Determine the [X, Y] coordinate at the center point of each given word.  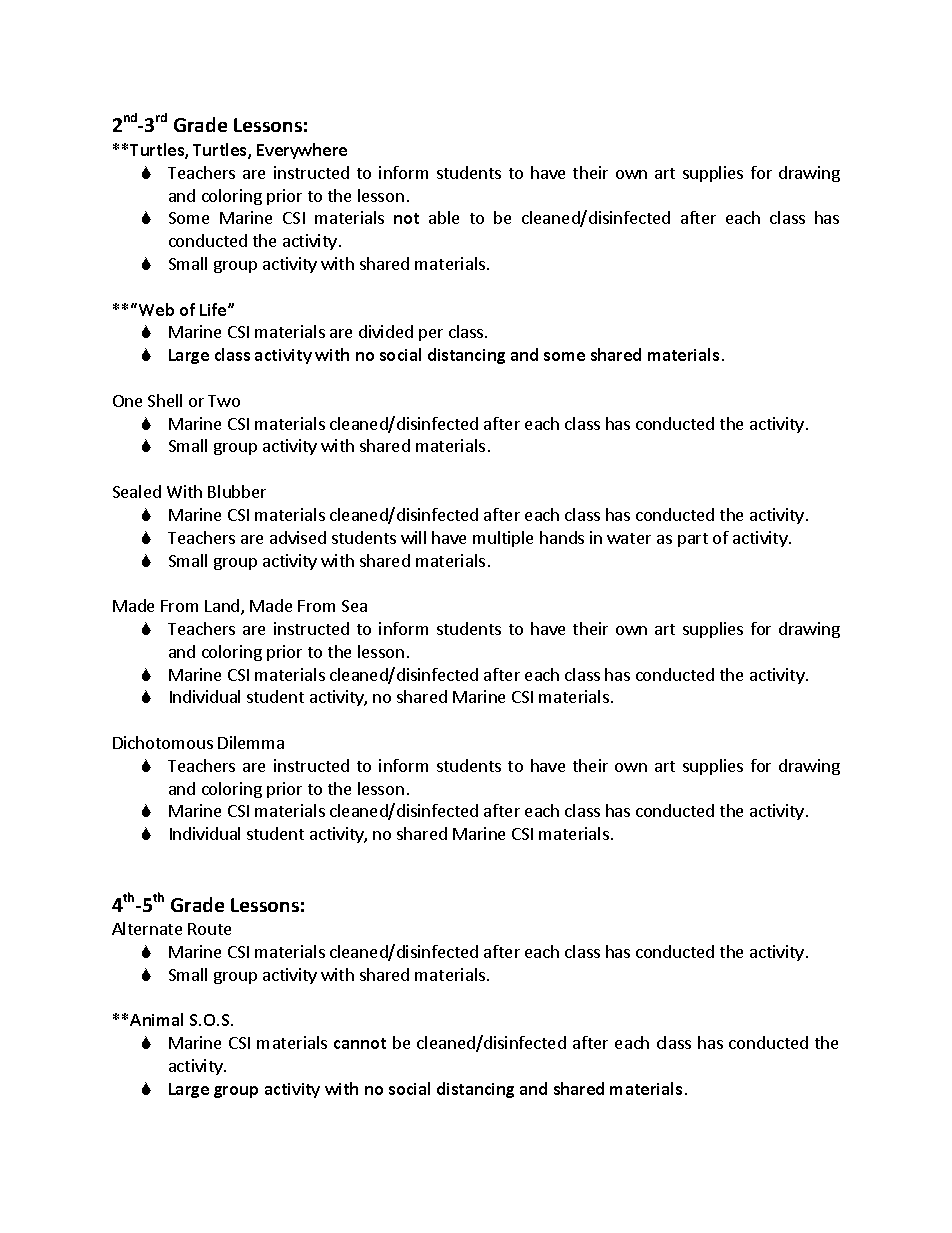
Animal [156, 1019]
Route [209, 929]
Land [223, 607]
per [431, 335]
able [444, 217]
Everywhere [302, 151]
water [629, 538]
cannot [360, 1043]
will [413, 537]
